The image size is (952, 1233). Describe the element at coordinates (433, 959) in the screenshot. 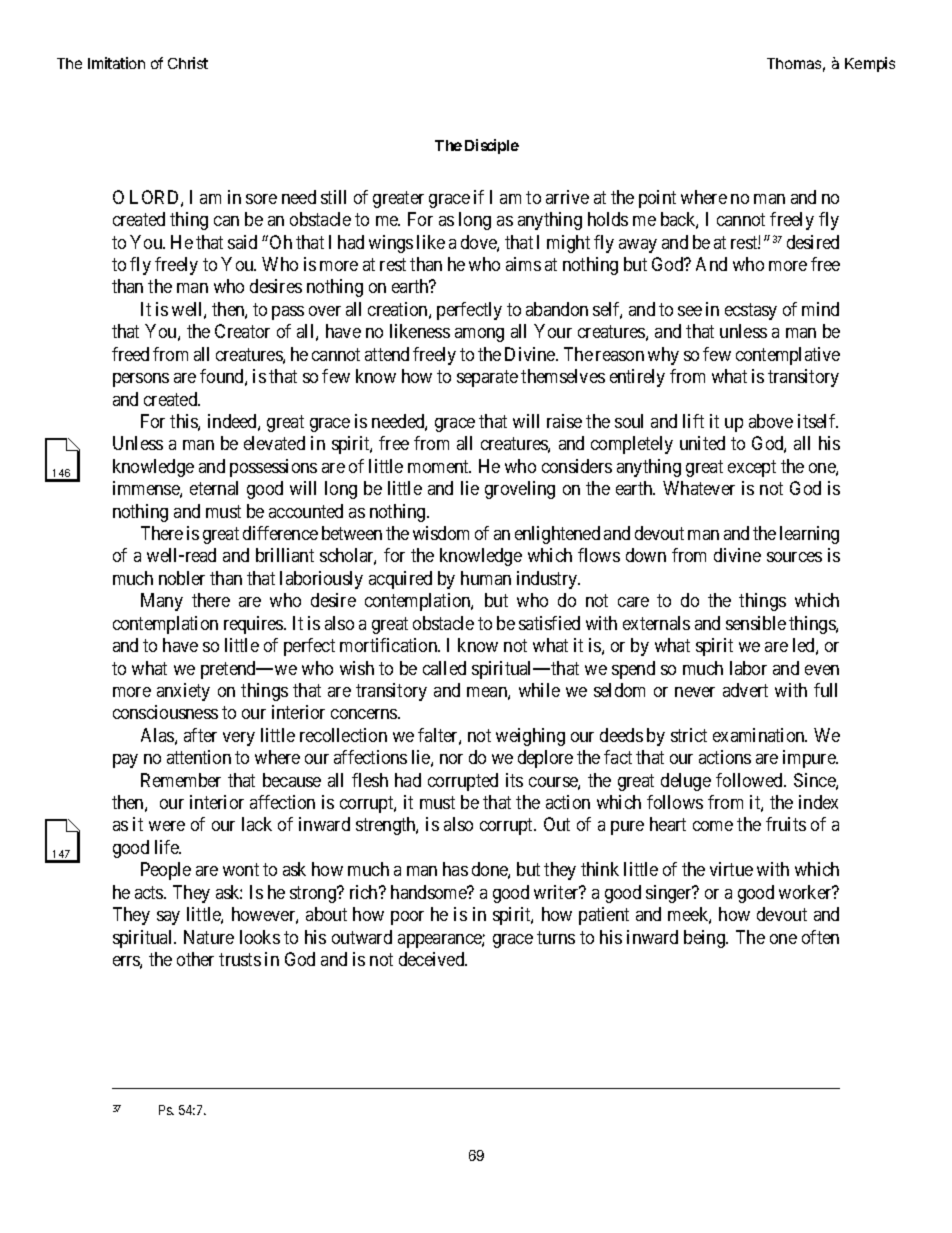

I see `deceived` at that location.
